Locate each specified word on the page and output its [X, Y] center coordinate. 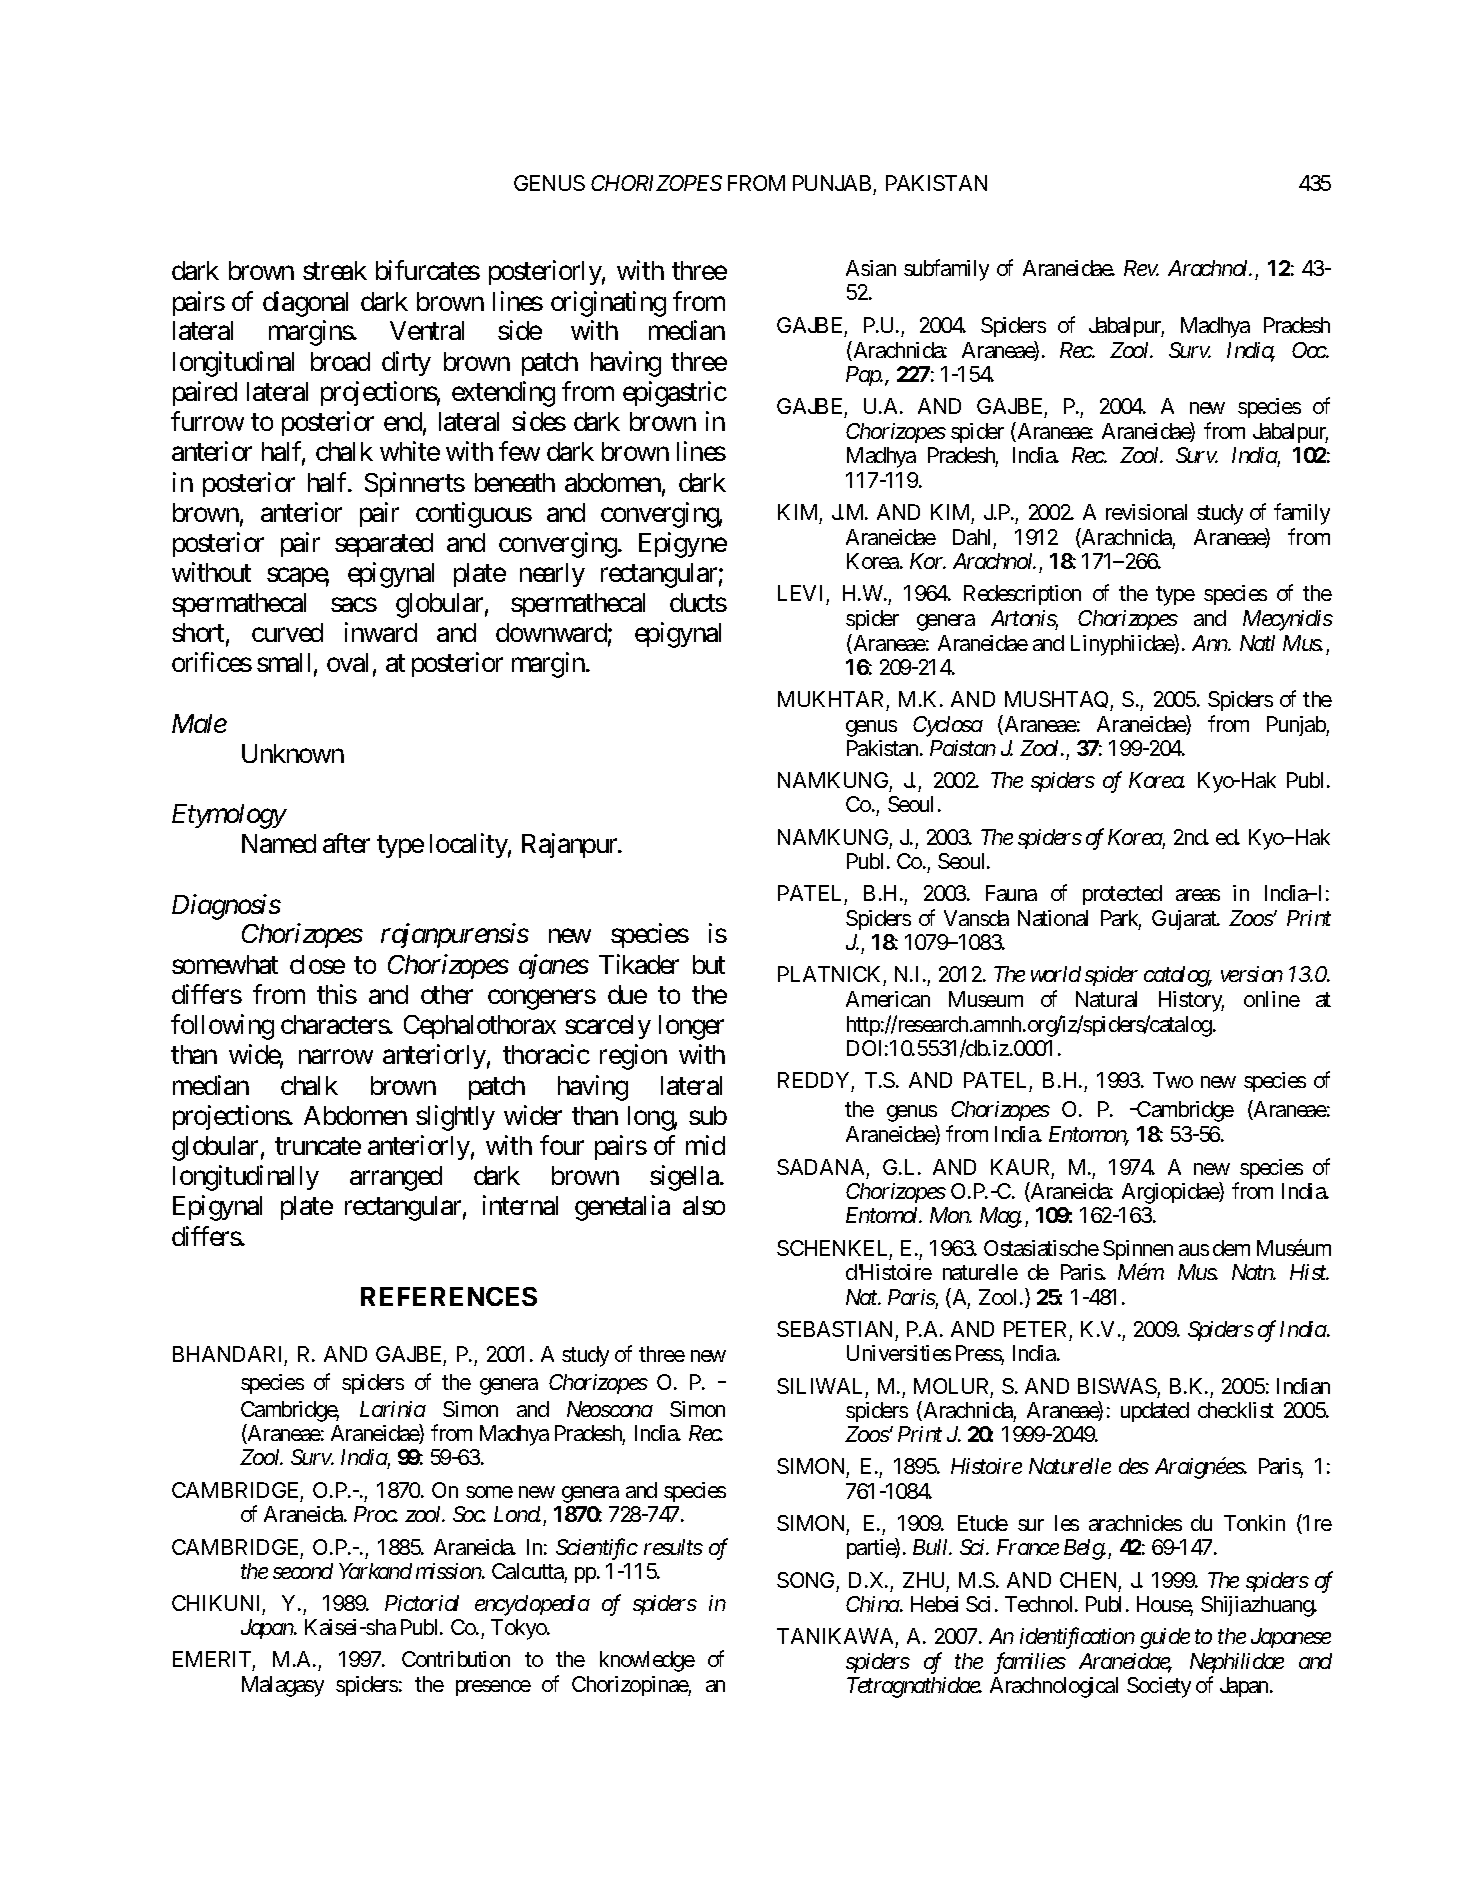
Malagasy [283, 1686]
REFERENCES [449, 1296]
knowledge [647, 1661]
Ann [1211, 643]
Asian [871, 268]
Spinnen [1138, 1252]
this [337, 994]
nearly [552, 575]
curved [287, 632]
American [888, 999]
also [704, 1205]
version [1252, 974]
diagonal [305, 304]
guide [1165, 1638]
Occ [1310, 350]
